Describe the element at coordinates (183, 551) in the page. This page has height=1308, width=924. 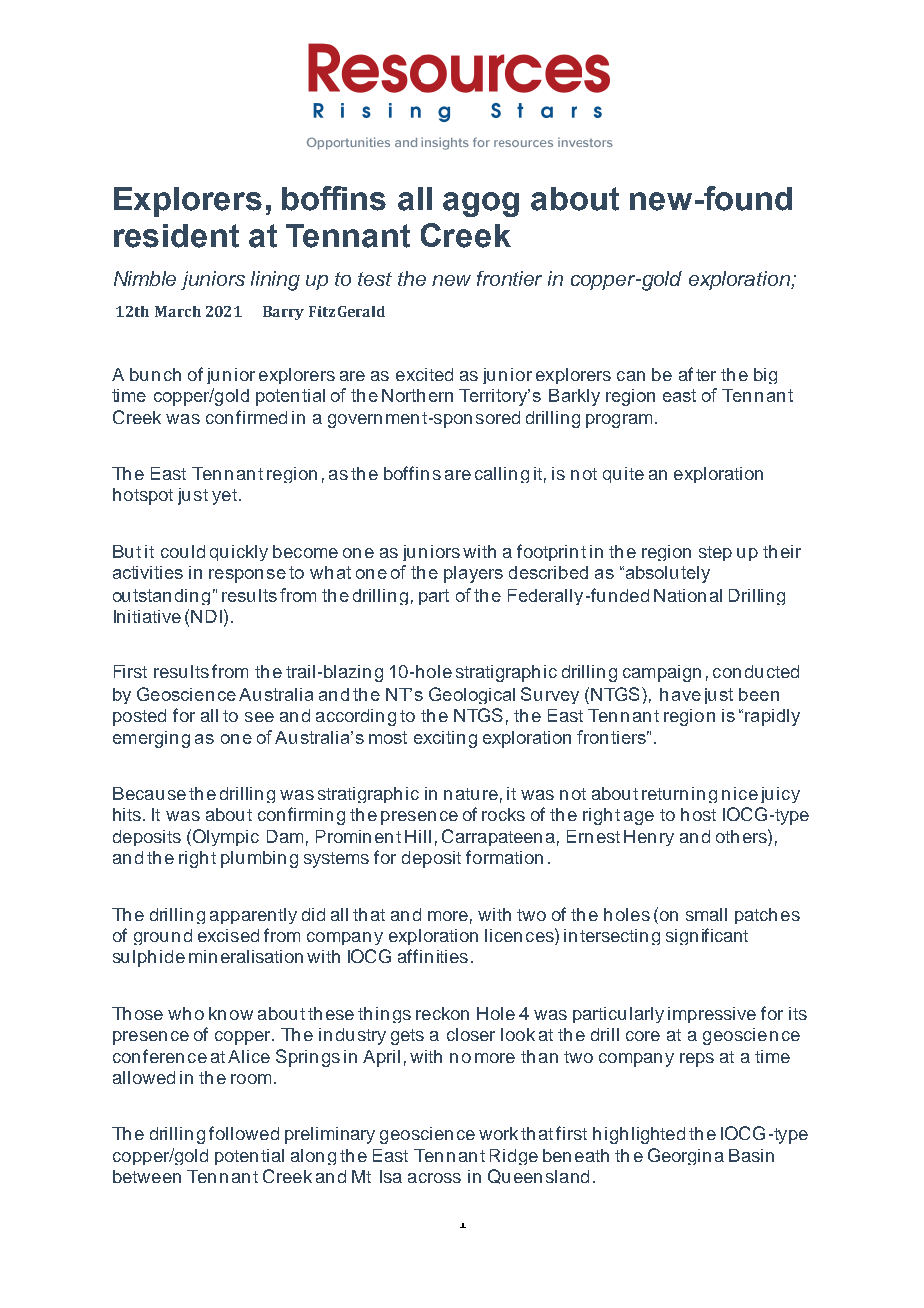
I see `could` at that location.
